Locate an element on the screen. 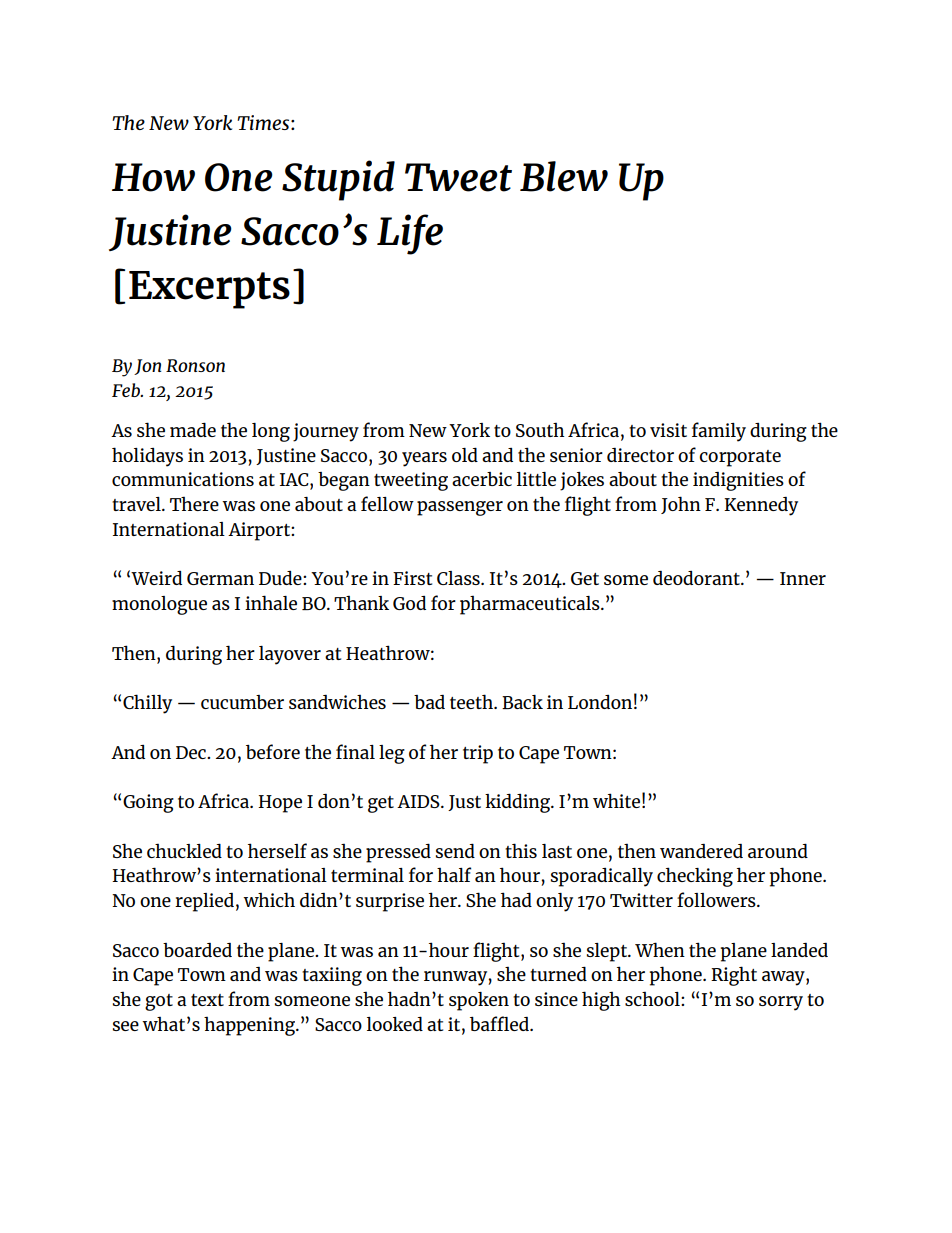 This screenshot has height=1233, width=952. German is located at coordinates (220, 578).
